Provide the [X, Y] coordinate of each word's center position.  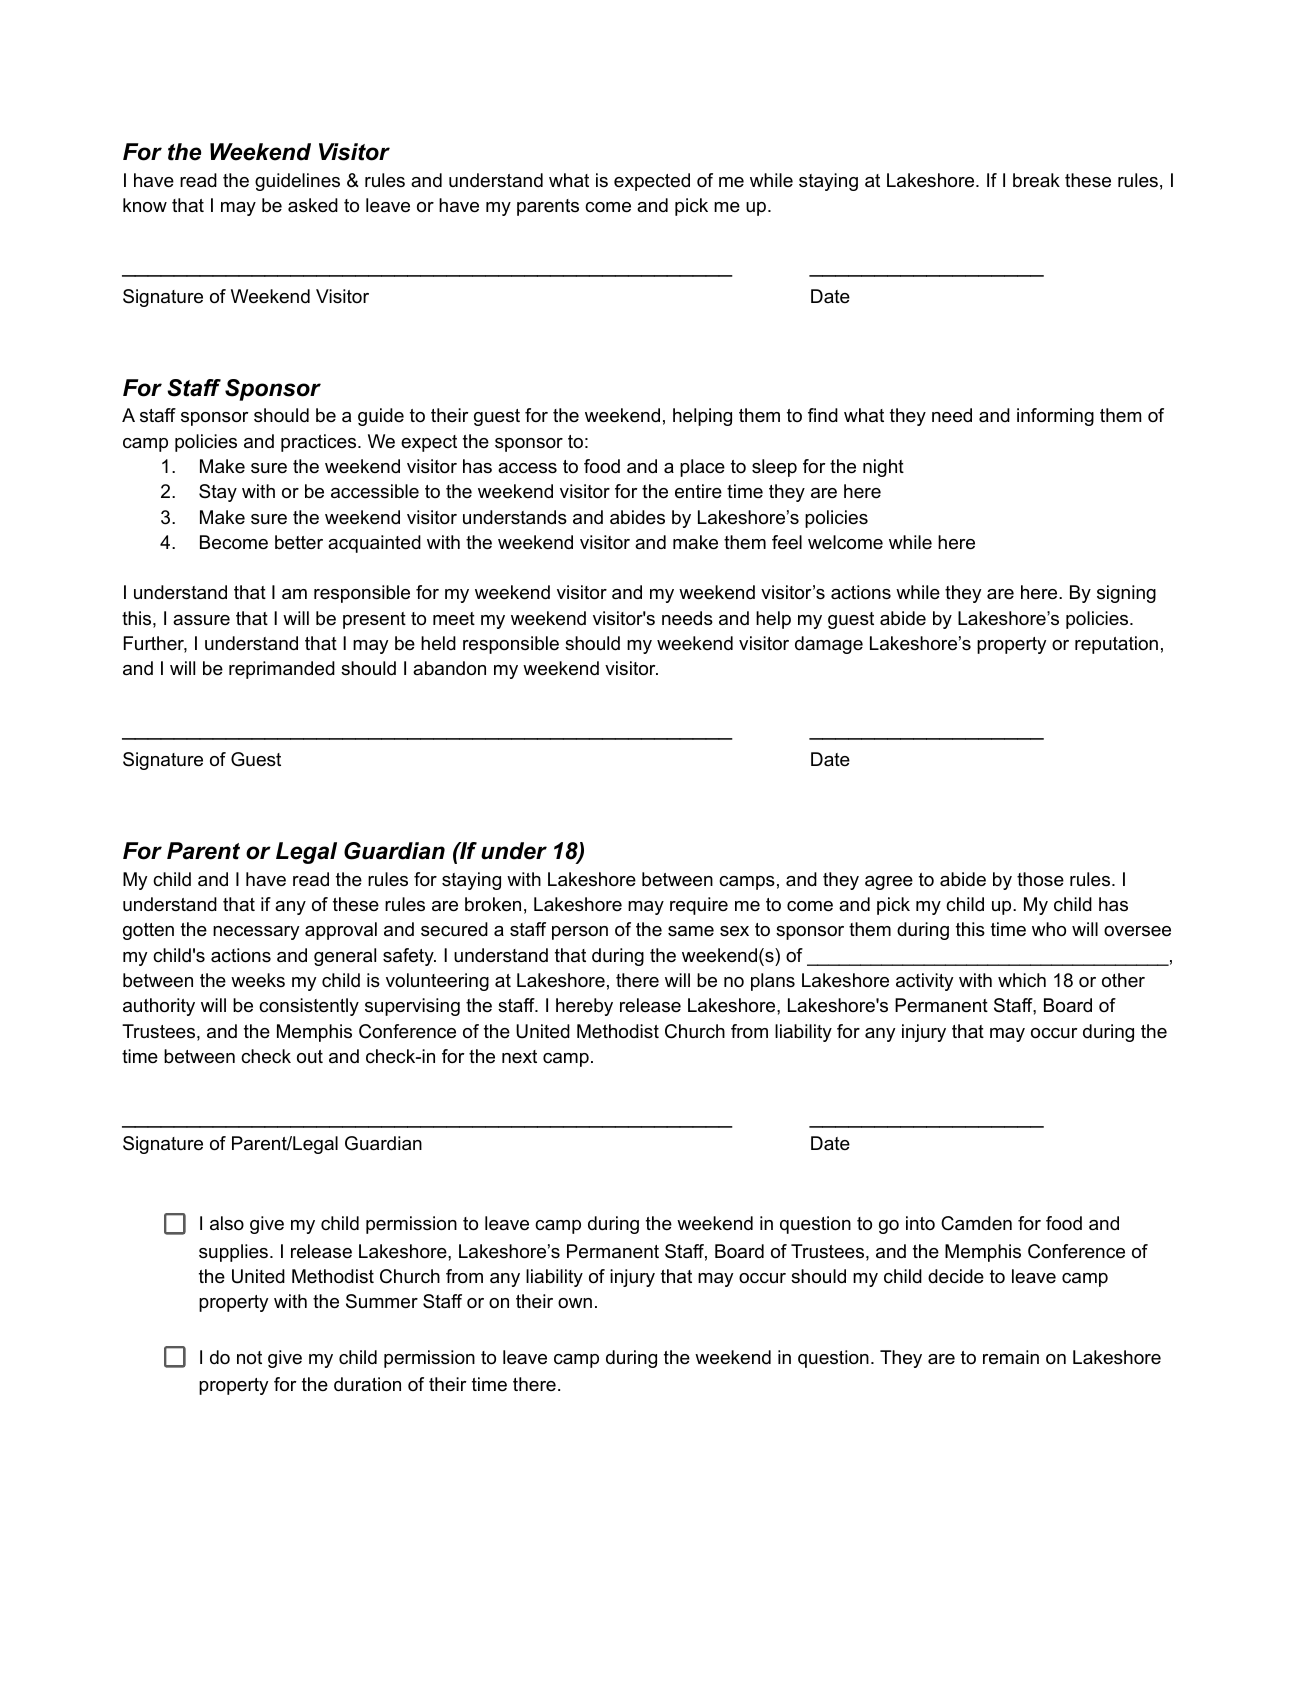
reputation [1116, 645]
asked [313, 205]
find [823, 415]
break [1036, 180]
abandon [449, 668]
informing [1055, 417]
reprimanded [282, 670]
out [310, 1057]
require [699, 906]
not [249, 1358]
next [519, 1056]
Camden [976, 1223]
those [1040, 879]
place [702, 468]
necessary [256, 933]
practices [320, 443]
